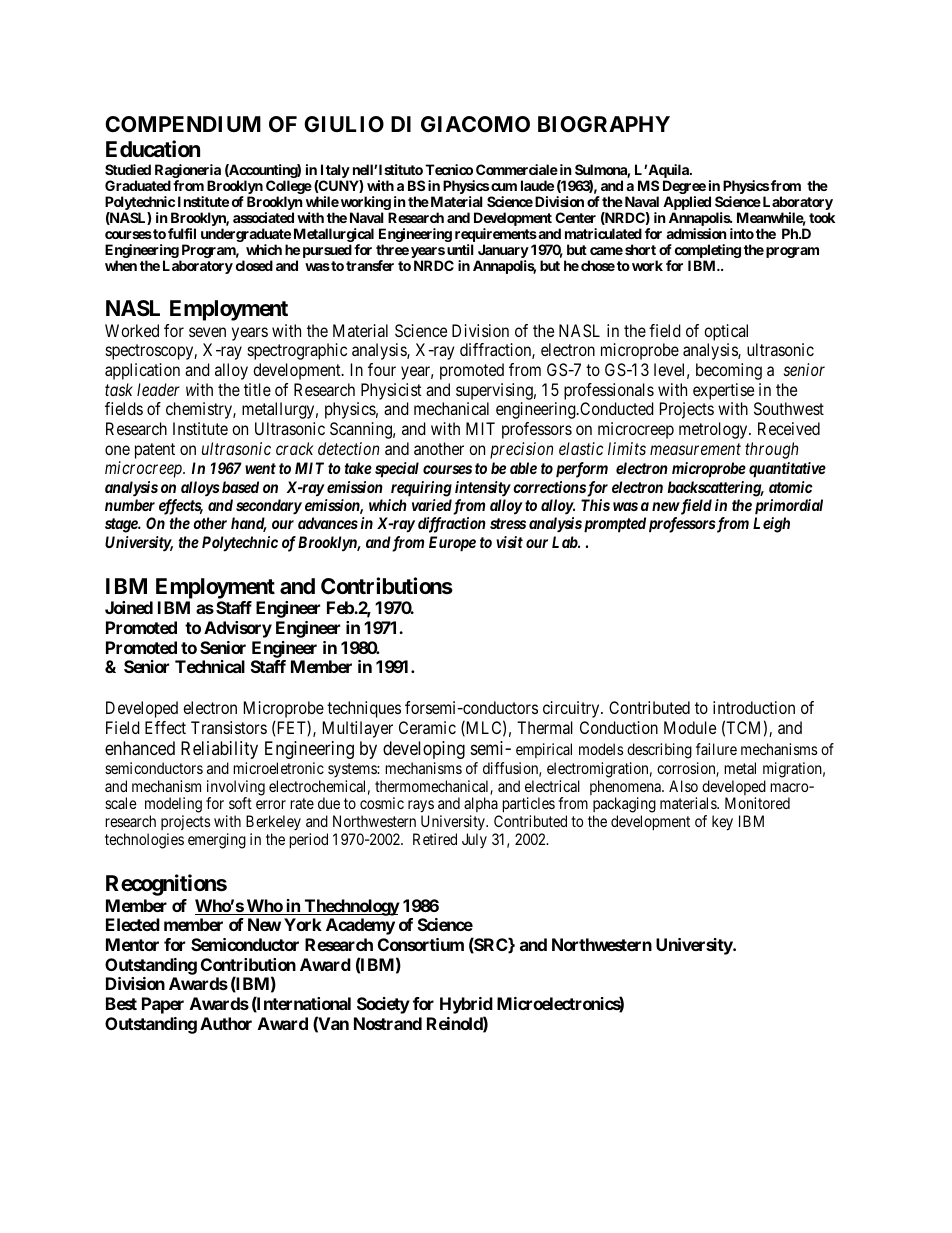  I want to click on Monitored, so click(757, 803).
